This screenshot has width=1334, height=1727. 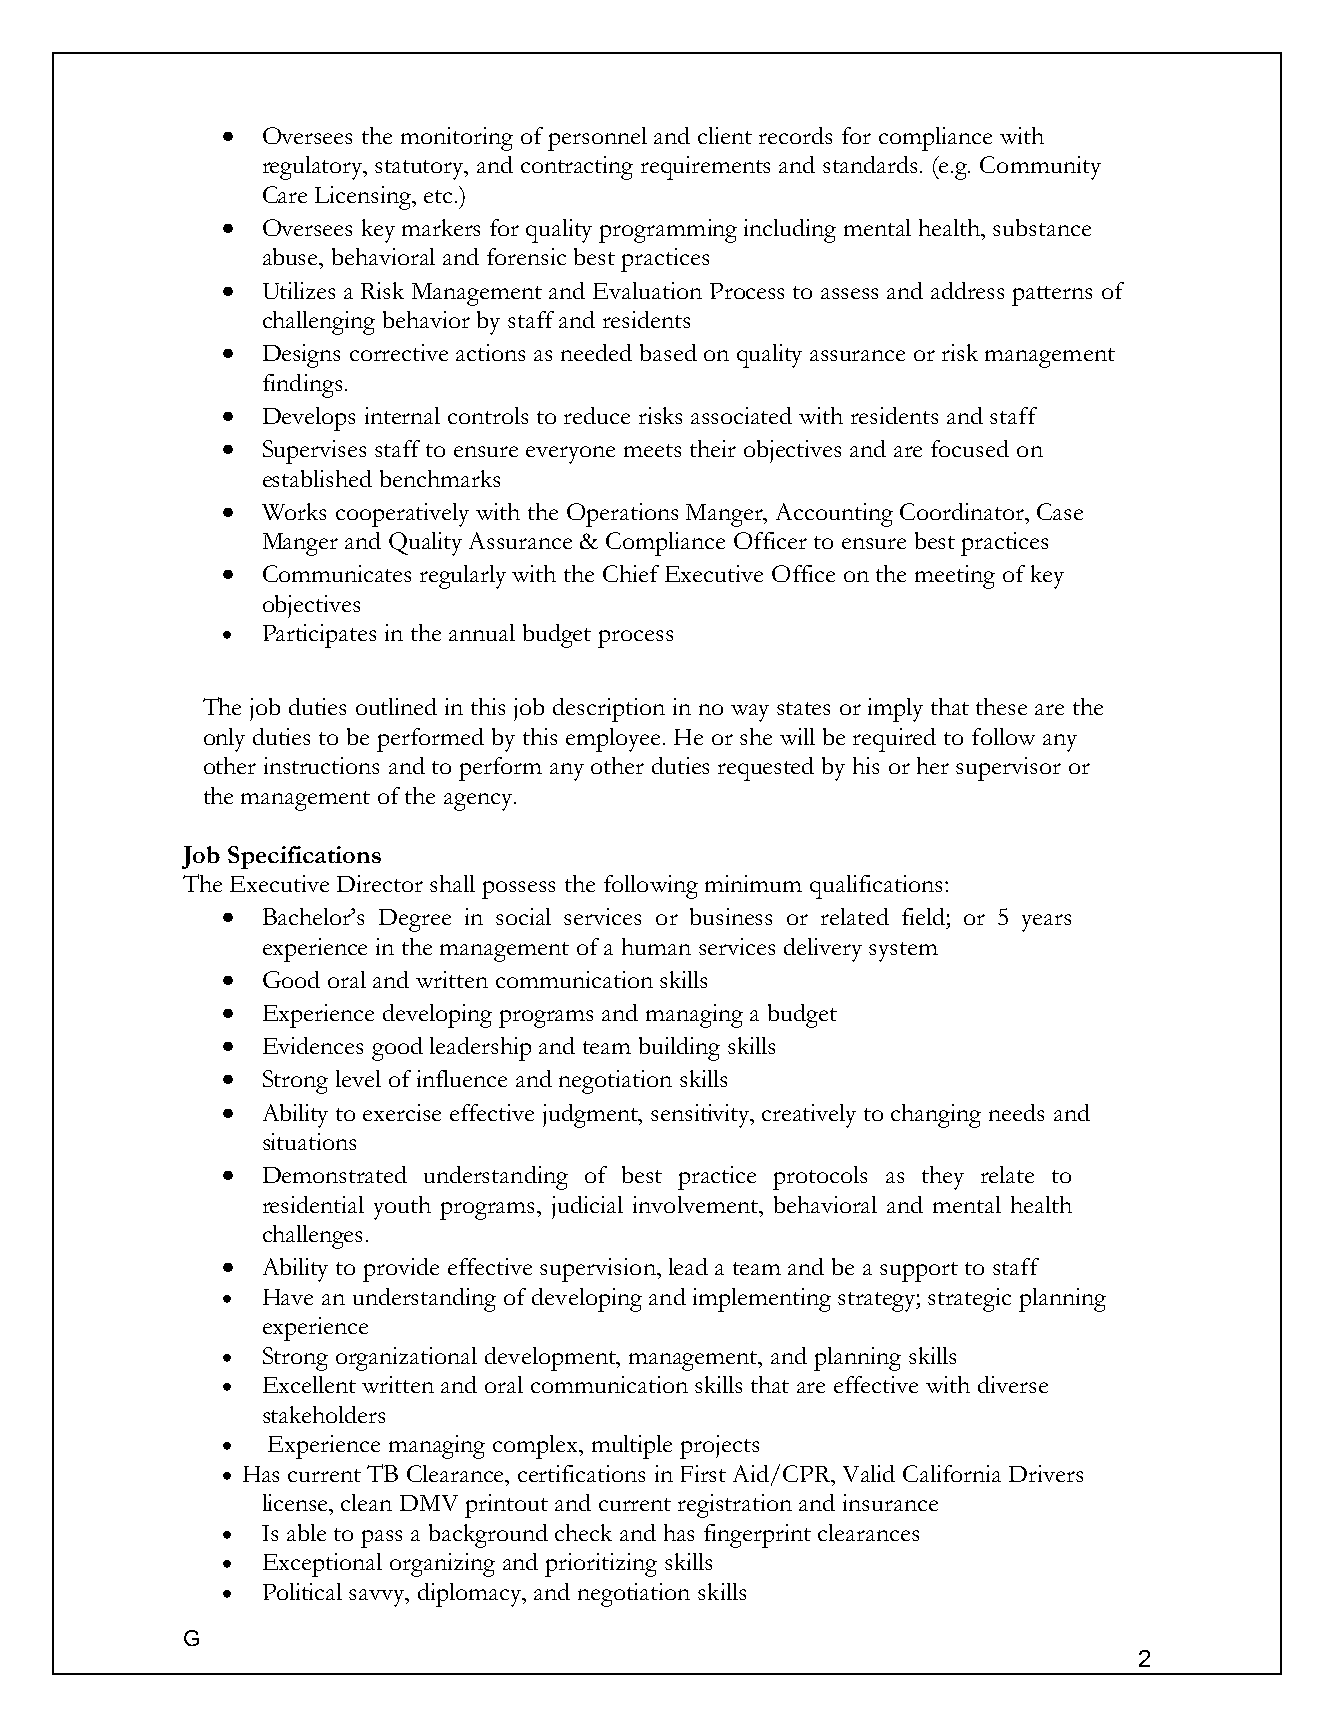 I want to click on Exceptional, so click(x=322, y=1565).
